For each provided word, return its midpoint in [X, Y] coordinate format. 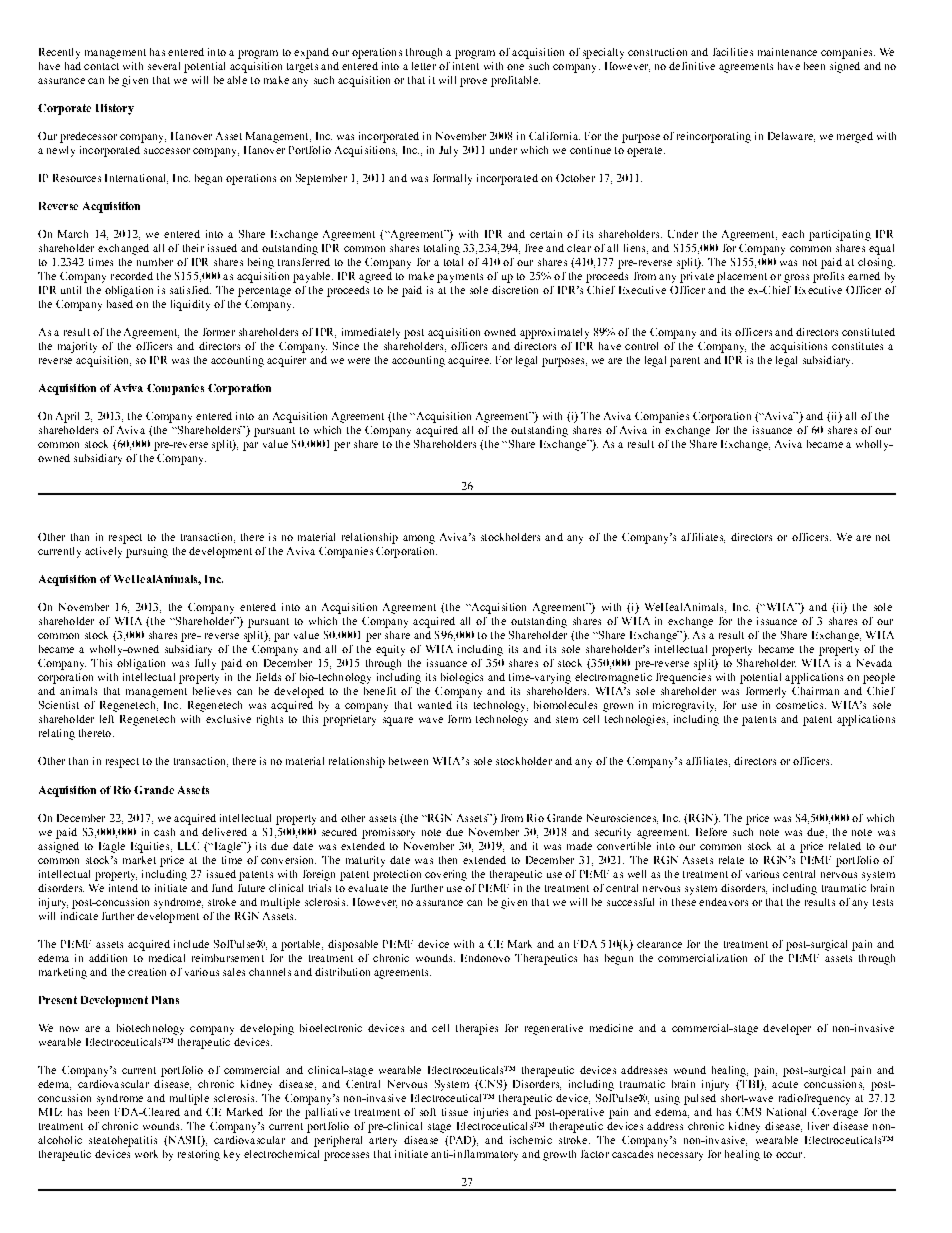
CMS [748, 1112]
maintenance [787, 52]
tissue [455, 1112]
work [146, 1154]
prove [473, 82]
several [164, 66]
